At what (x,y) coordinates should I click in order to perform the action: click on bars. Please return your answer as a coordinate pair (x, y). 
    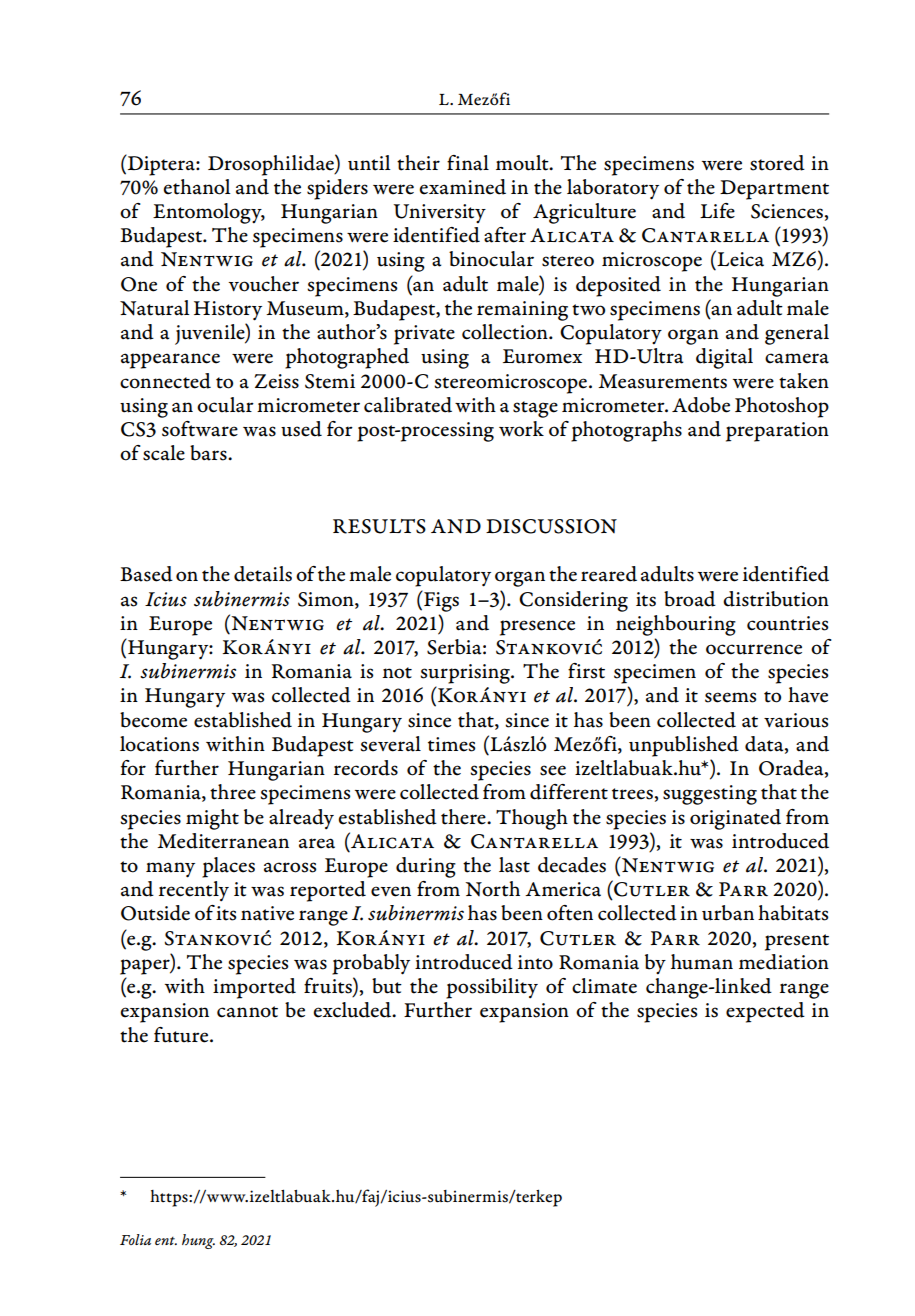
    Looking at the image, I should click on (209, 453).
